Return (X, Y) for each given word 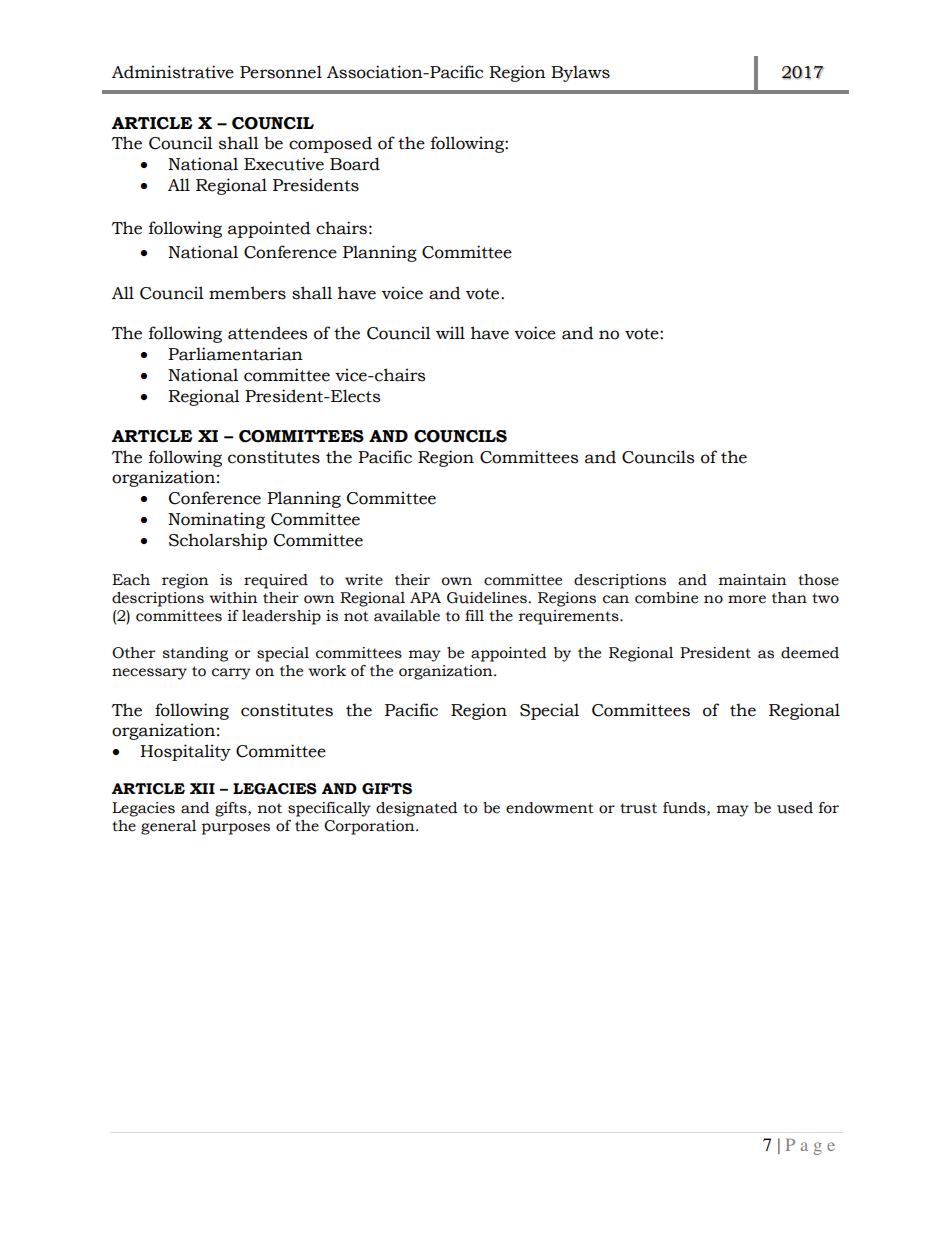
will (450, 332)
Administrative (173, 72)
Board (355, 164)
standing (195, 654)
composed (330, 144)
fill (474, 615)
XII (202, 788)
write (364, 580)
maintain (753, 580)
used (795, 808)
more (747, 599)
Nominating (216, 520)
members (247, 293)
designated (417, 809)
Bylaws (580, 73)
